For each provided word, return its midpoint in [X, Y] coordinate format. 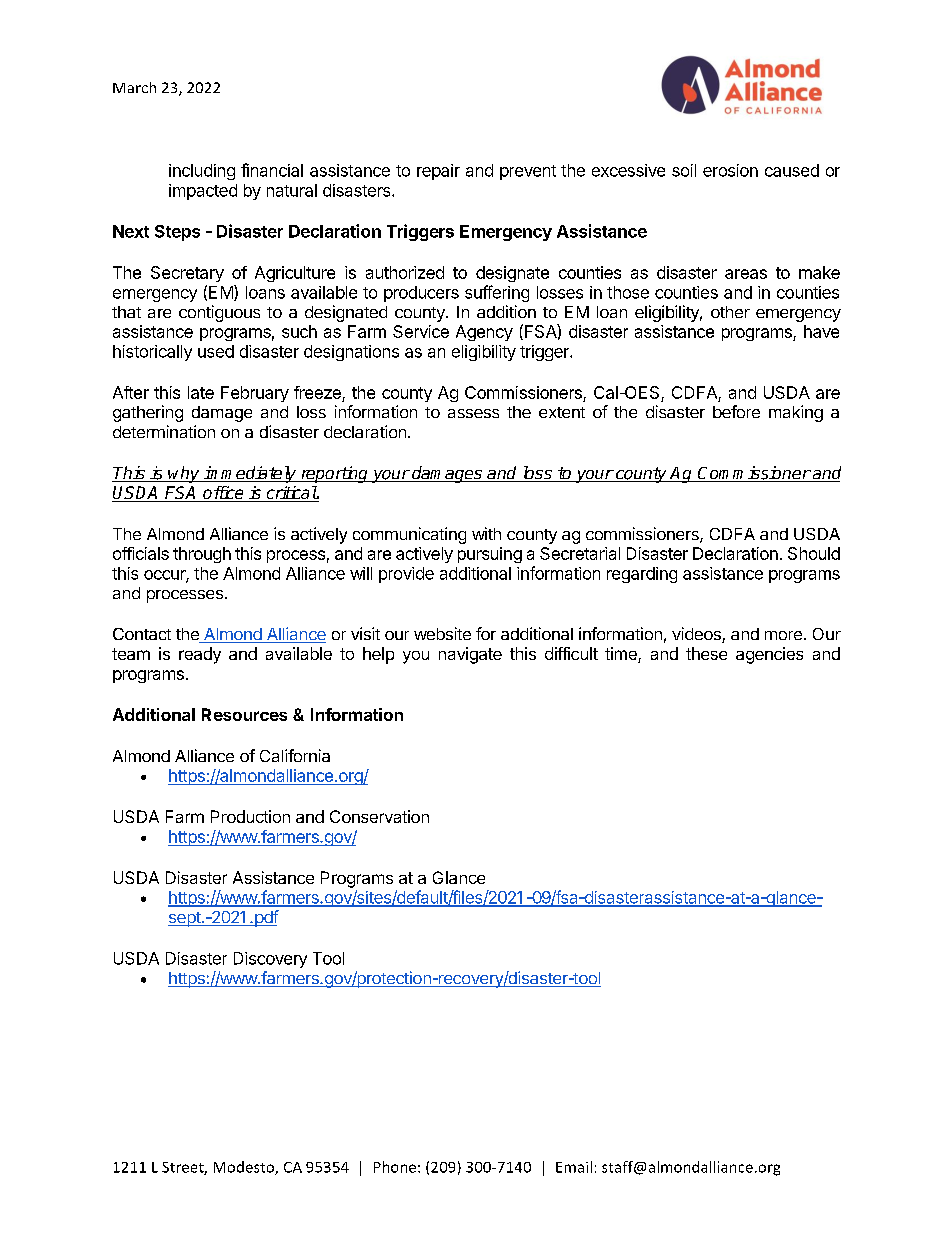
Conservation [379, 816]
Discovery [270, 960]
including [202, 172]
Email [574, 1167]
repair [438, 172]
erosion [730, 170]
